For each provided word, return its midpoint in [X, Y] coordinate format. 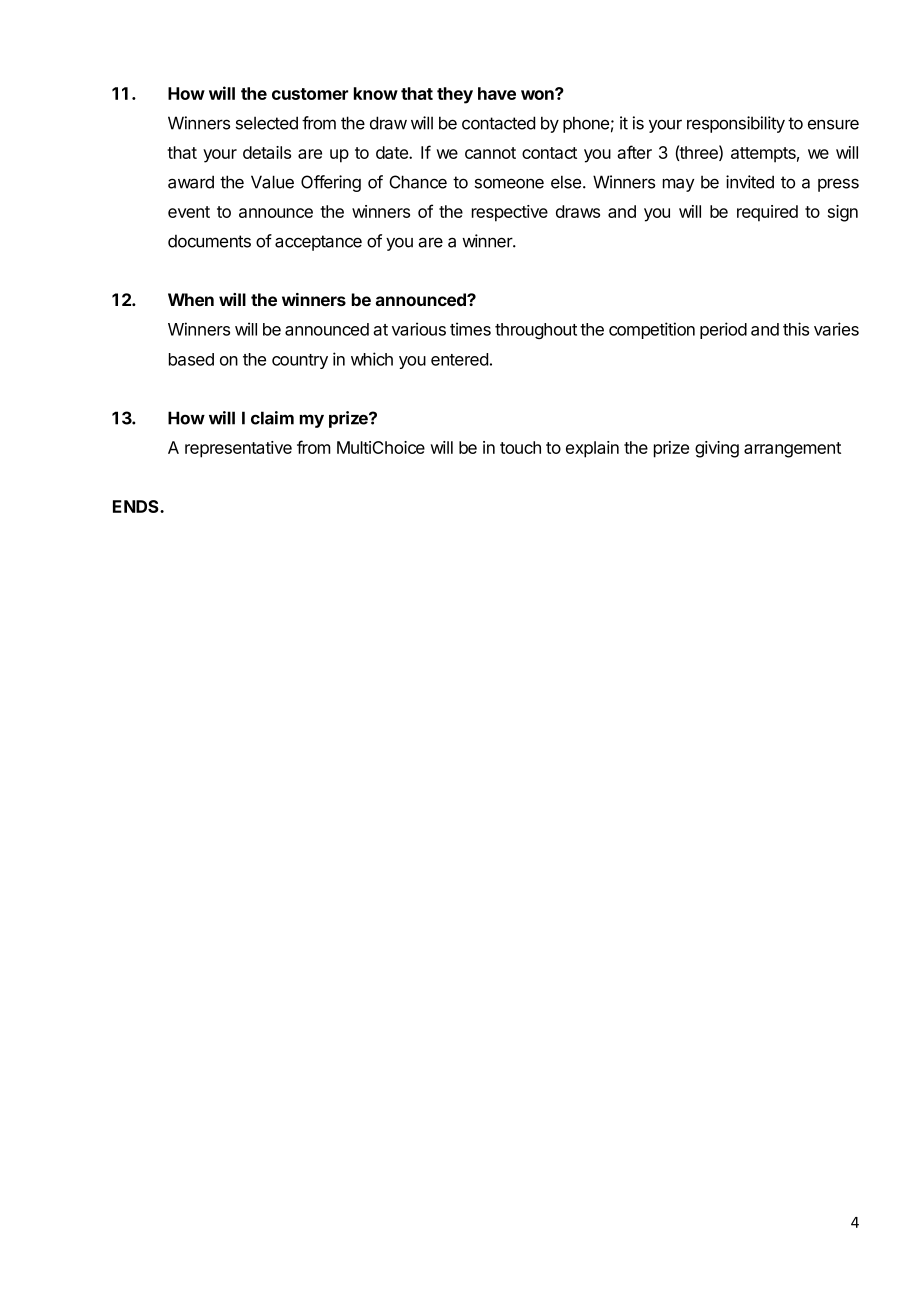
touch [520, 447]
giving [717, 449]
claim [272, 418]
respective [510, 213]
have [497, 93]
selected [267, 123]
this [796, 329]
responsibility [736, 124]
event [189, 212]
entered [459, 359]
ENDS [137, 506]
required [767, 213]
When [191, 299]
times [470, 329]
